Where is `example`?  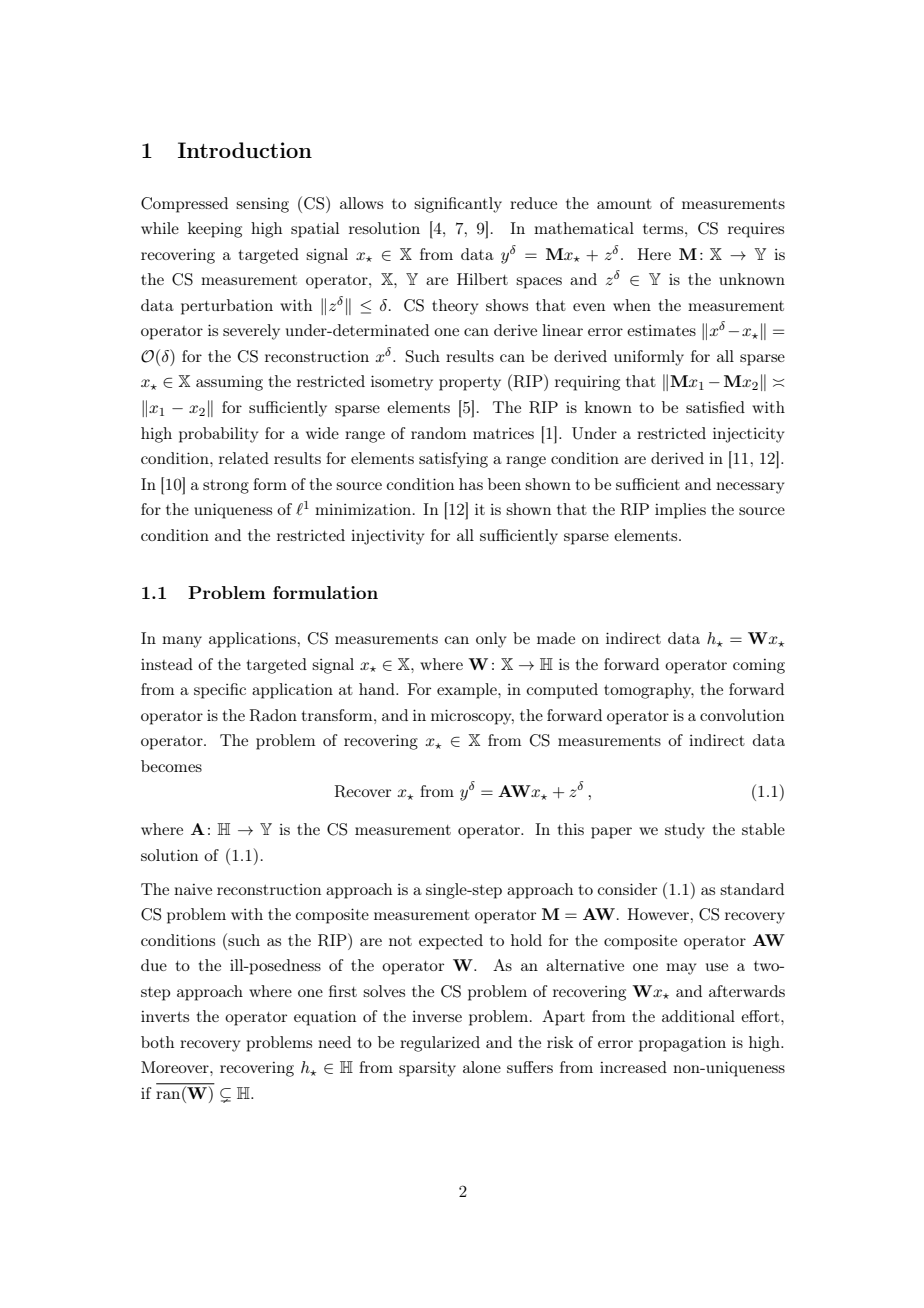 example is located at coordinates (468, 691).
